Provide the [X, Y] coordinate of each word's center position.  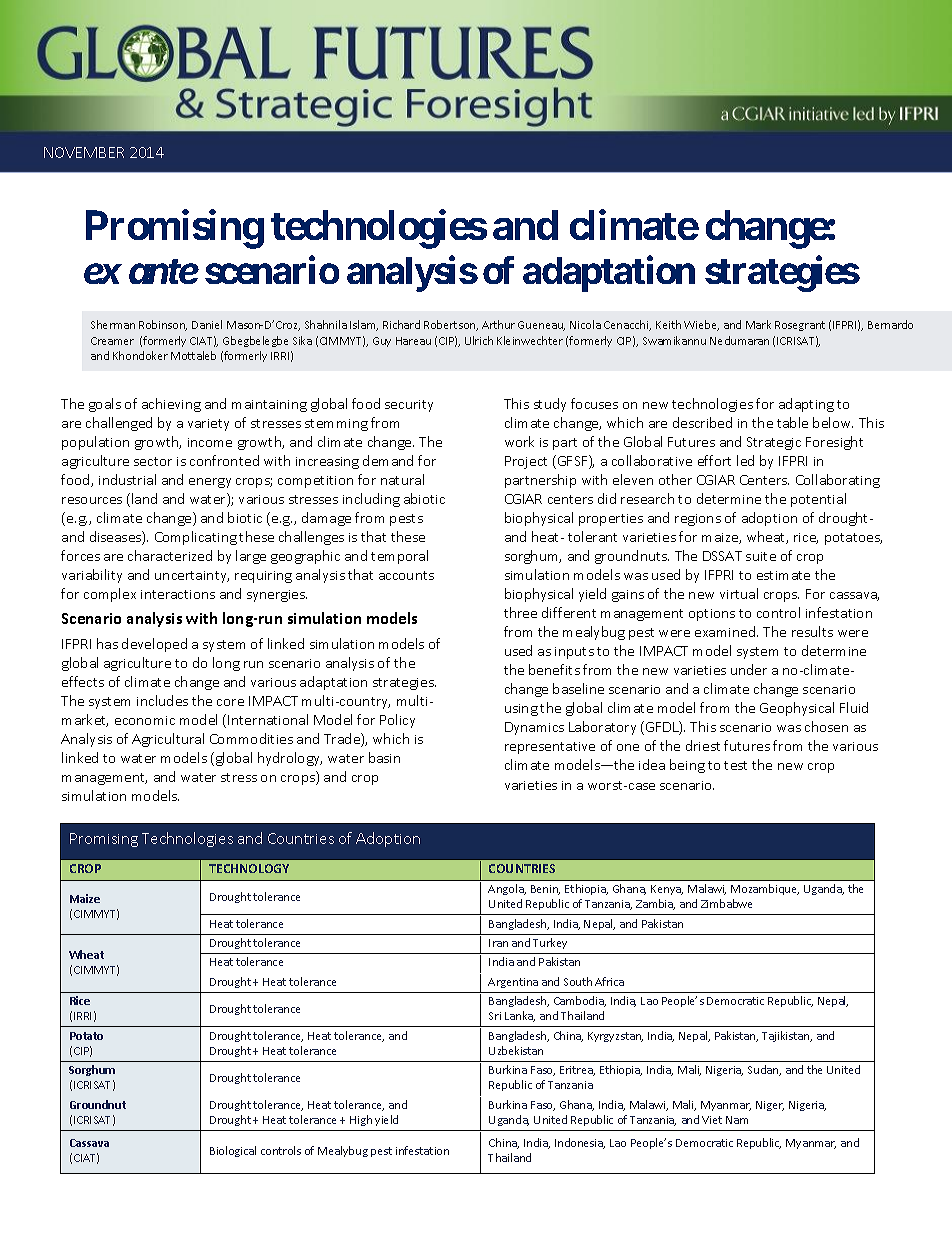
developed [154, 645]
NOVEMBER [84, 152]
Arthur [498, 324]
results [812, 631]
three [520, 612]
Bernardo [890, 324]
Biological [233, 1151]
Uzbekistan [516, 1050]
